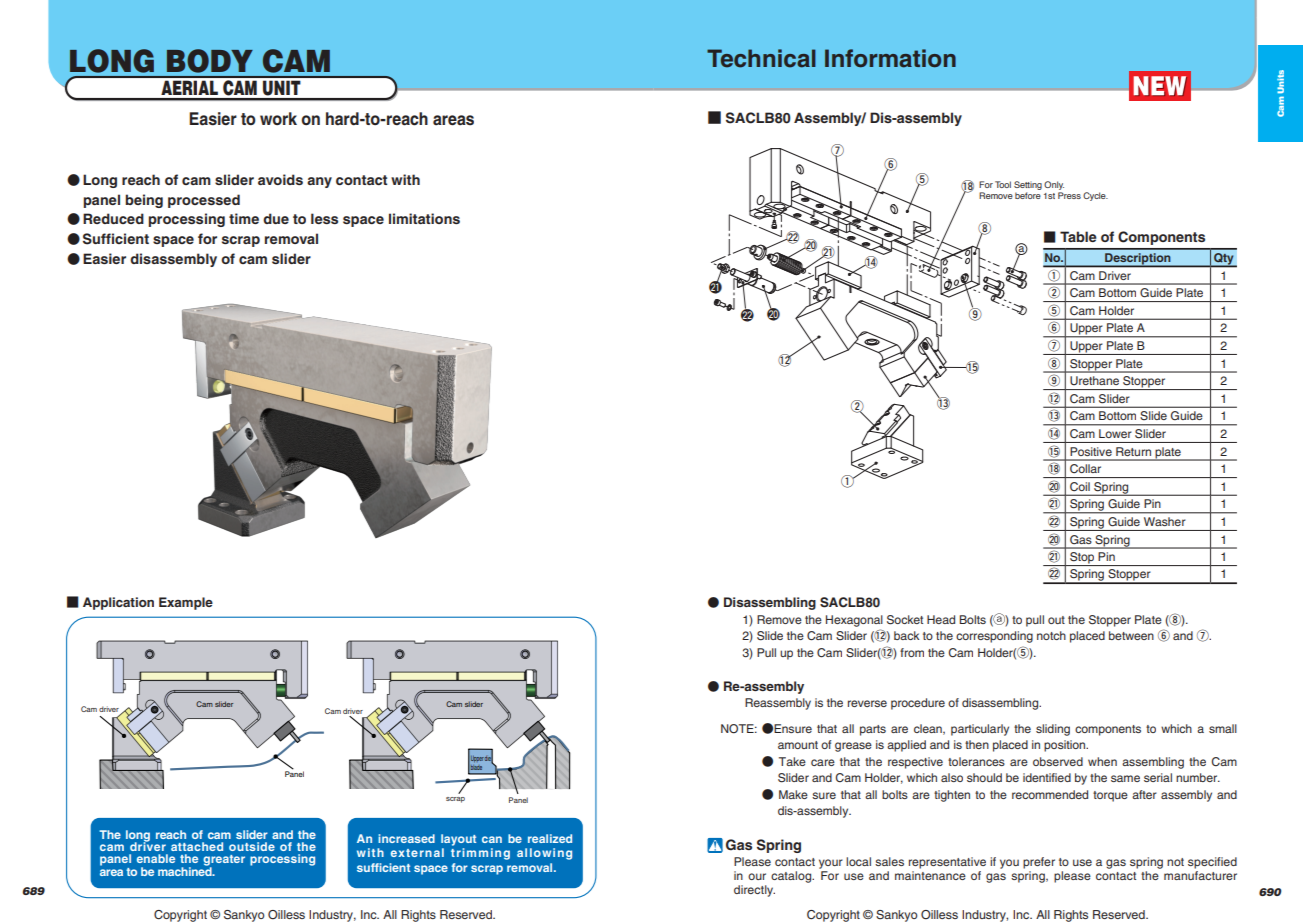  I want to click on Example, so click(186, 603).
